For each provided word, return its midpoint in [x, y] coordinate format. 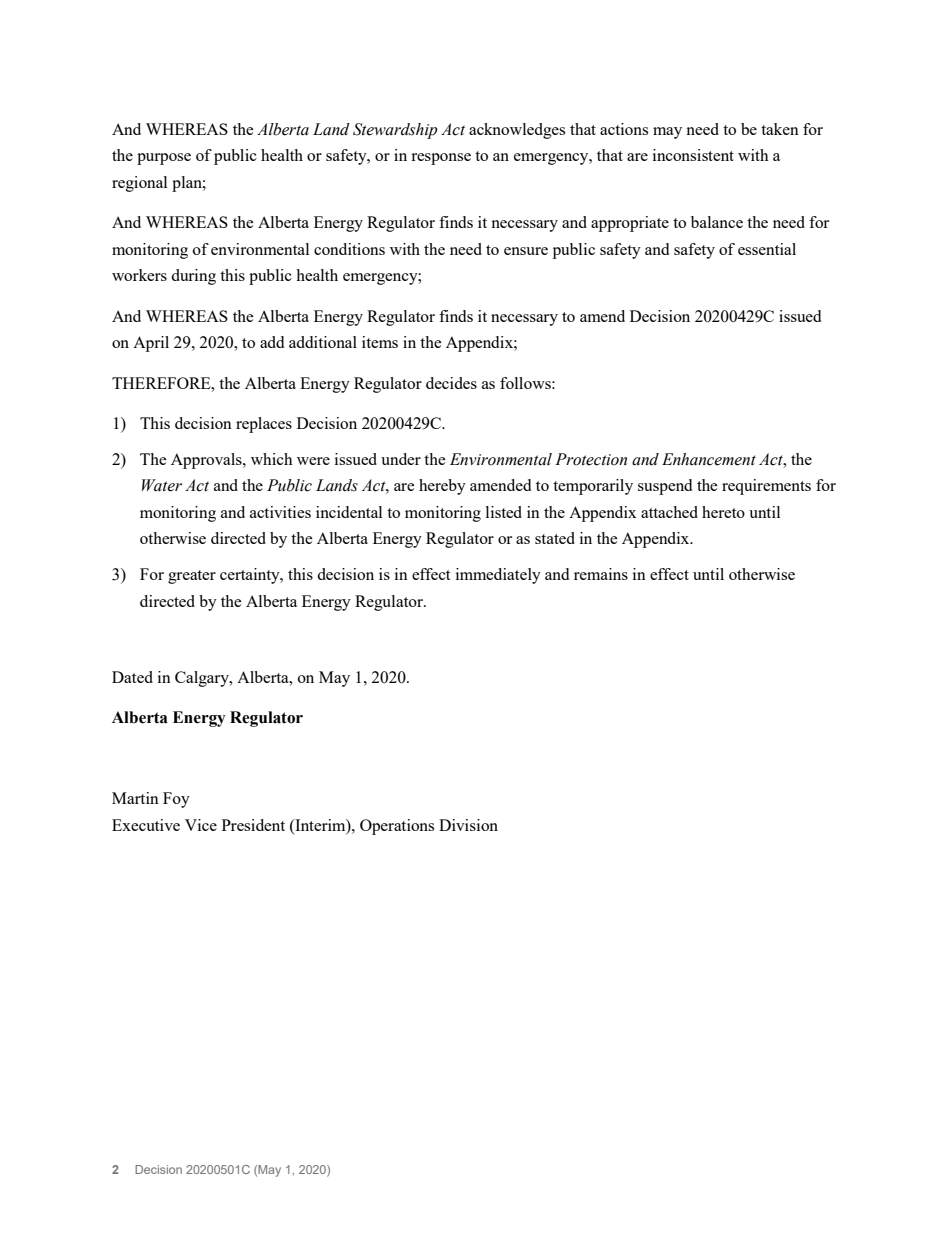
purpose [164, 159]
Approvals [207, 461]
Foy [176, 800]
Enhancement [709, 459]
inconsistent [693, 155]
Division [468, 825]
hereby [442, 487]
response [441, 159]
